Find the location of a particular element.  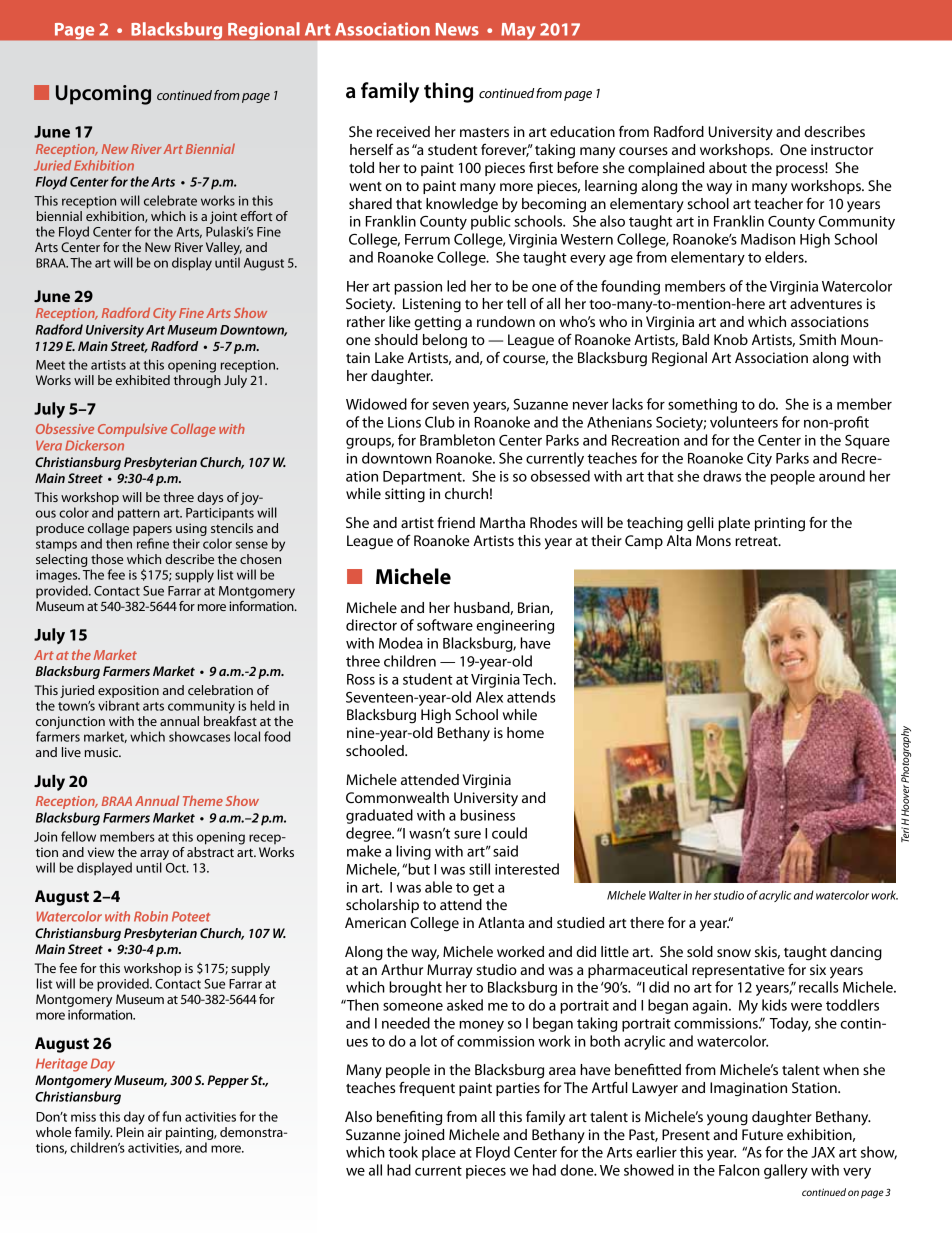

place is located at coordinates (439, 1153).
